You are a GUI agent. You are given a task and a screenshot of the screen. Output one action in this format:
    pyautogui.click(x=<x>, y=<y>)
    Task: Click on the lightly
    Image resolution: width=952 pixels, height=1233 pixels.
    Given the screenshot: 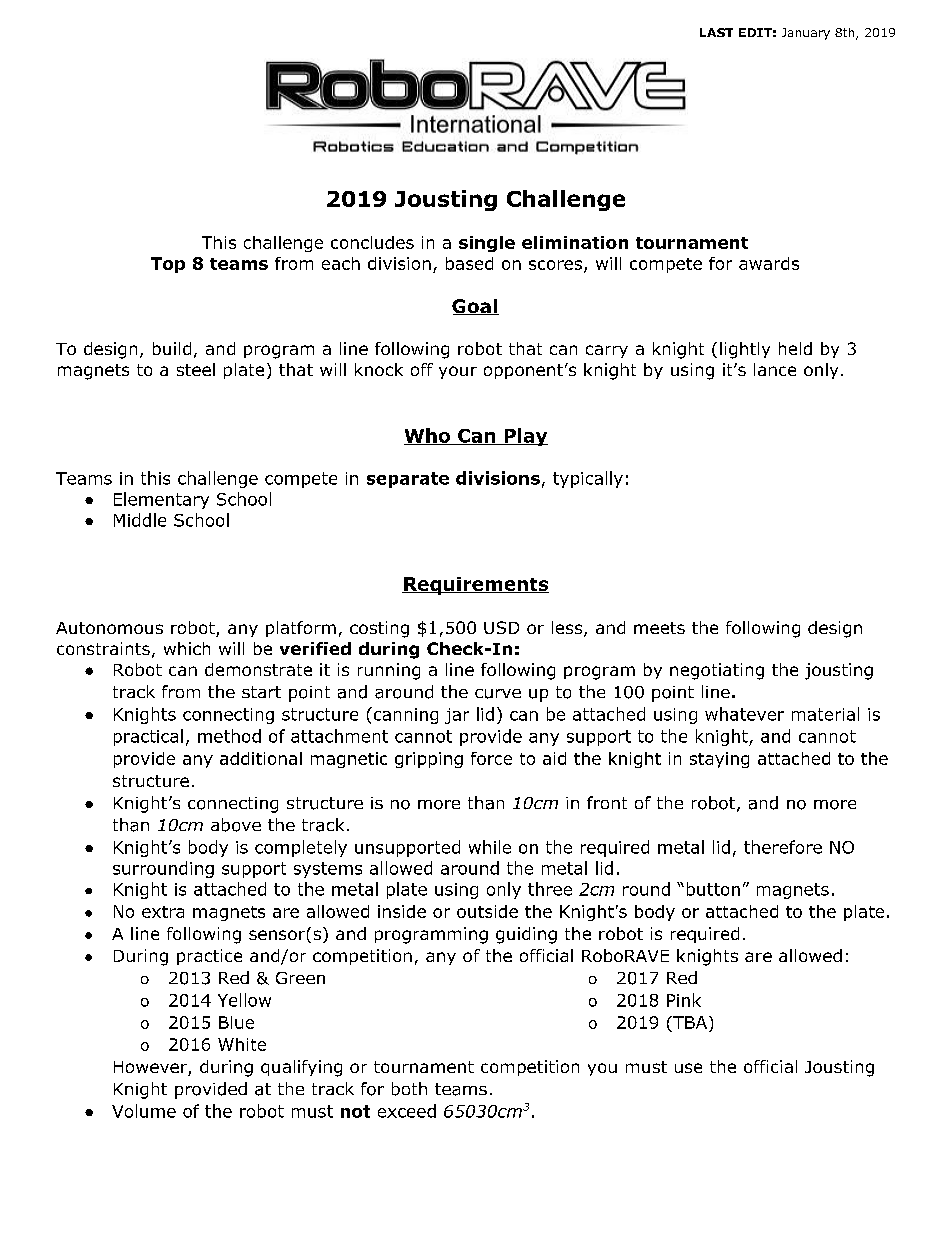 What is the action you would take?
    pyautogui.click(x=745, y=350)
